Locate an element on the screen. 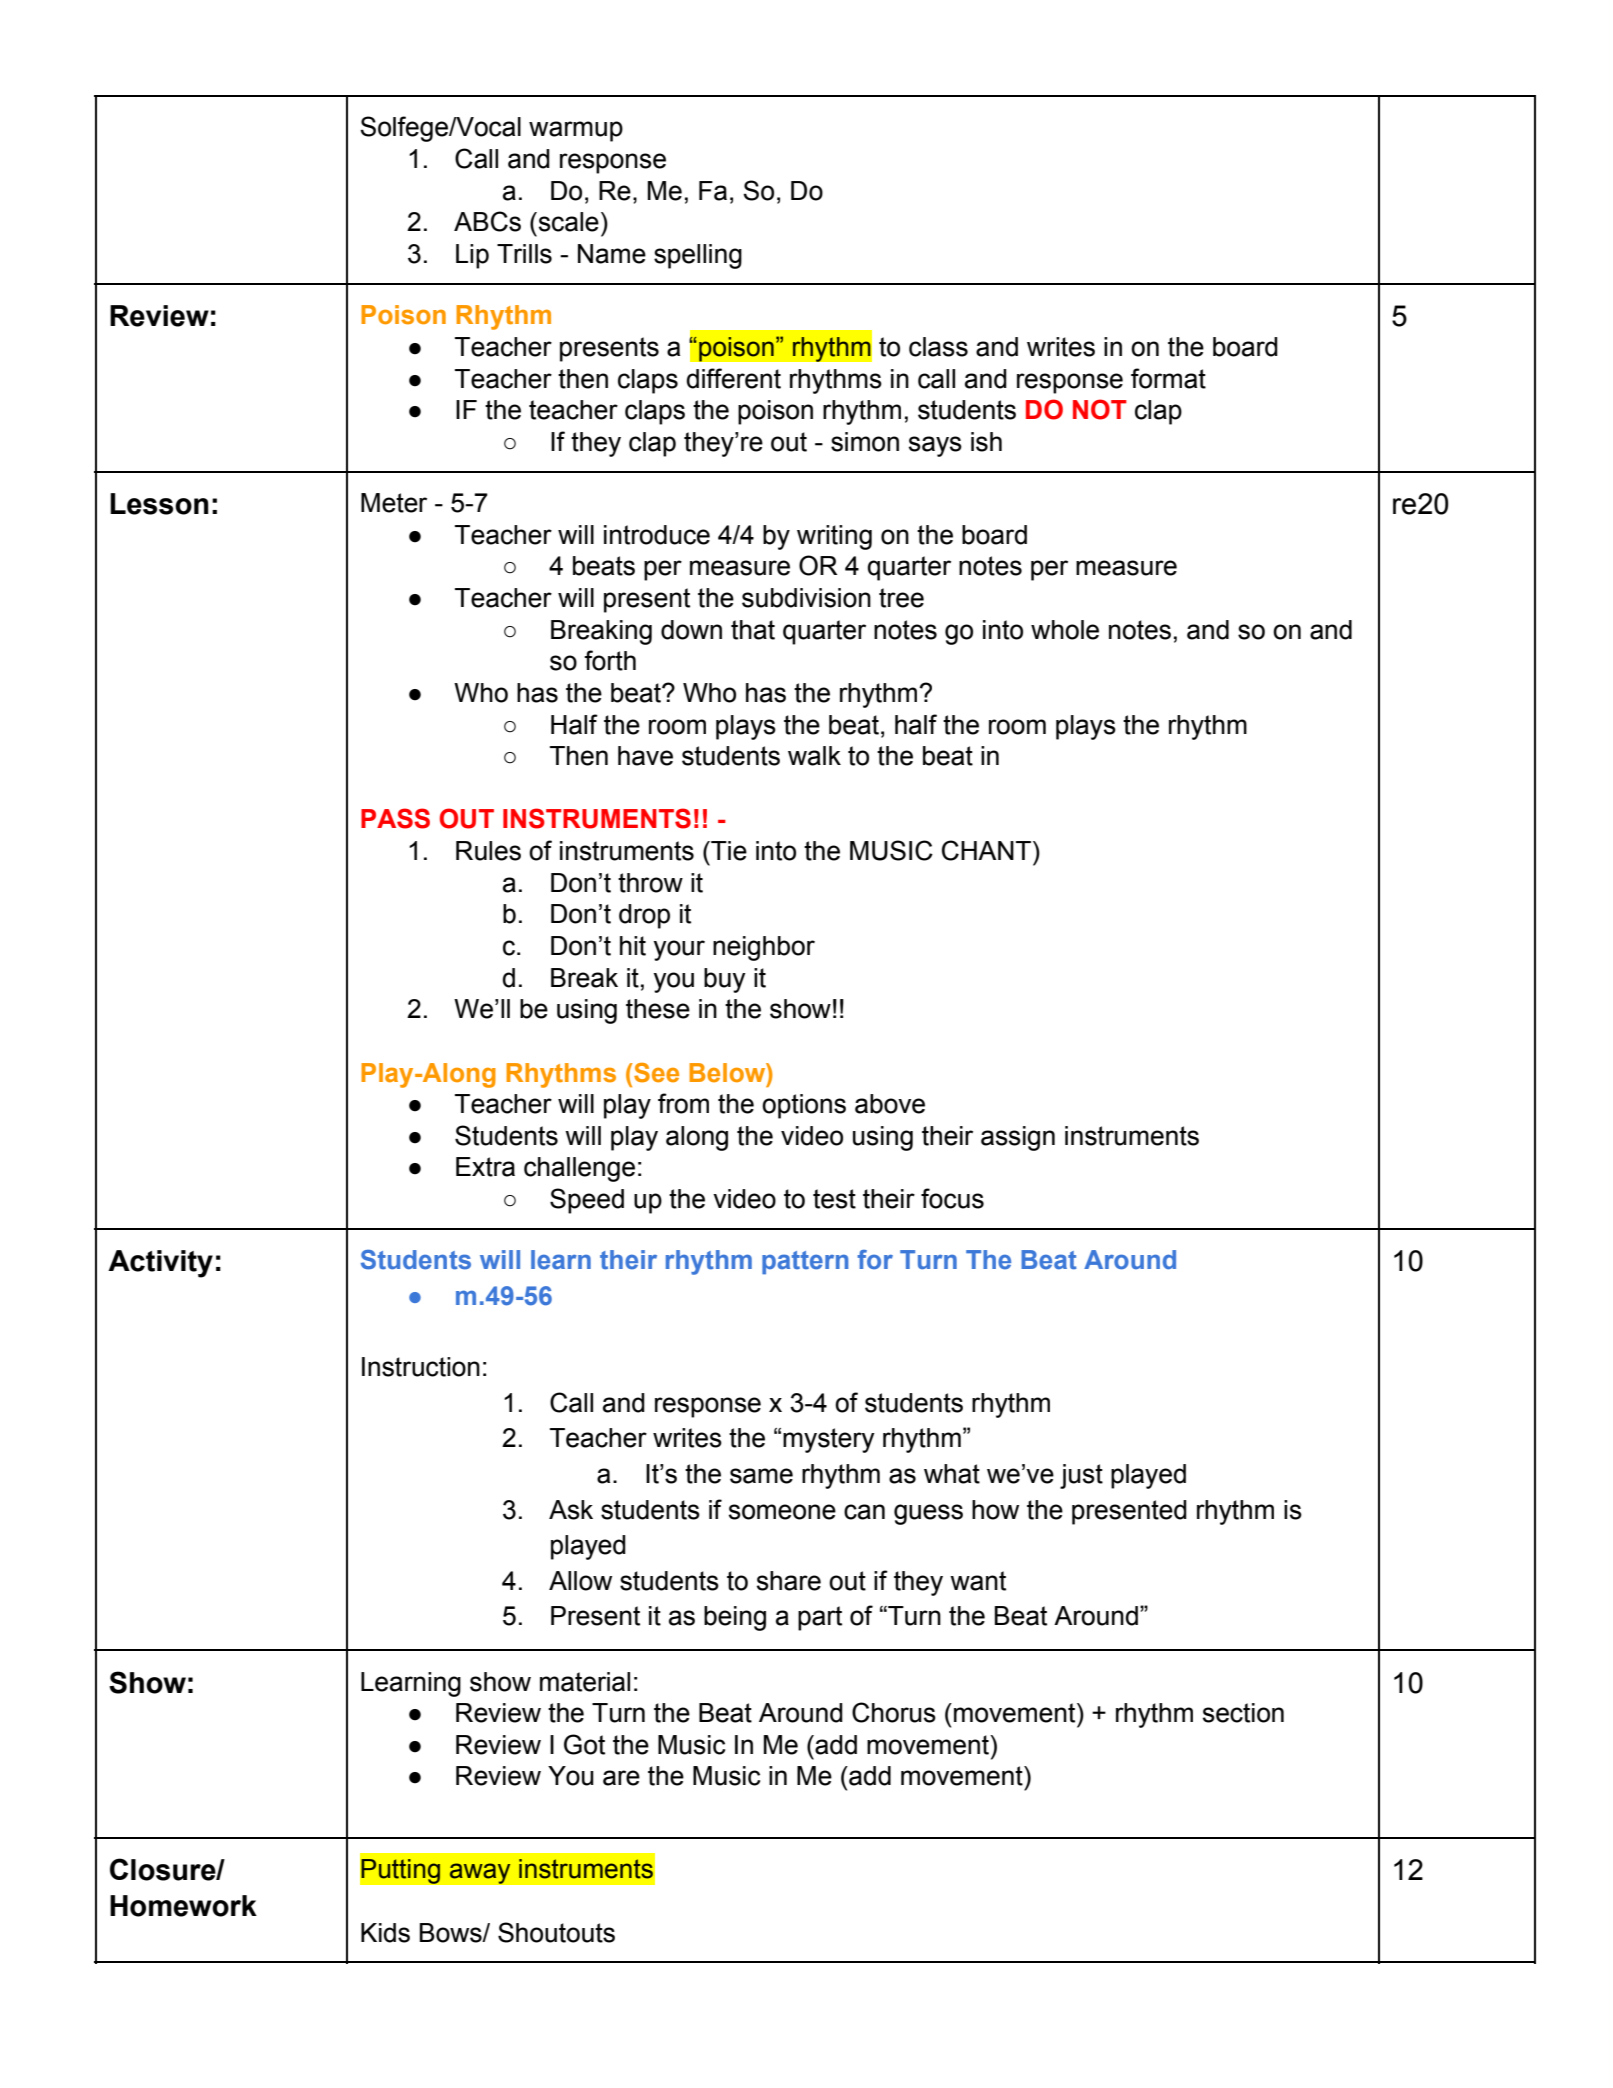 This screenshot has height=2088, width=1613. spelling is located at coordinates (698, 256).
